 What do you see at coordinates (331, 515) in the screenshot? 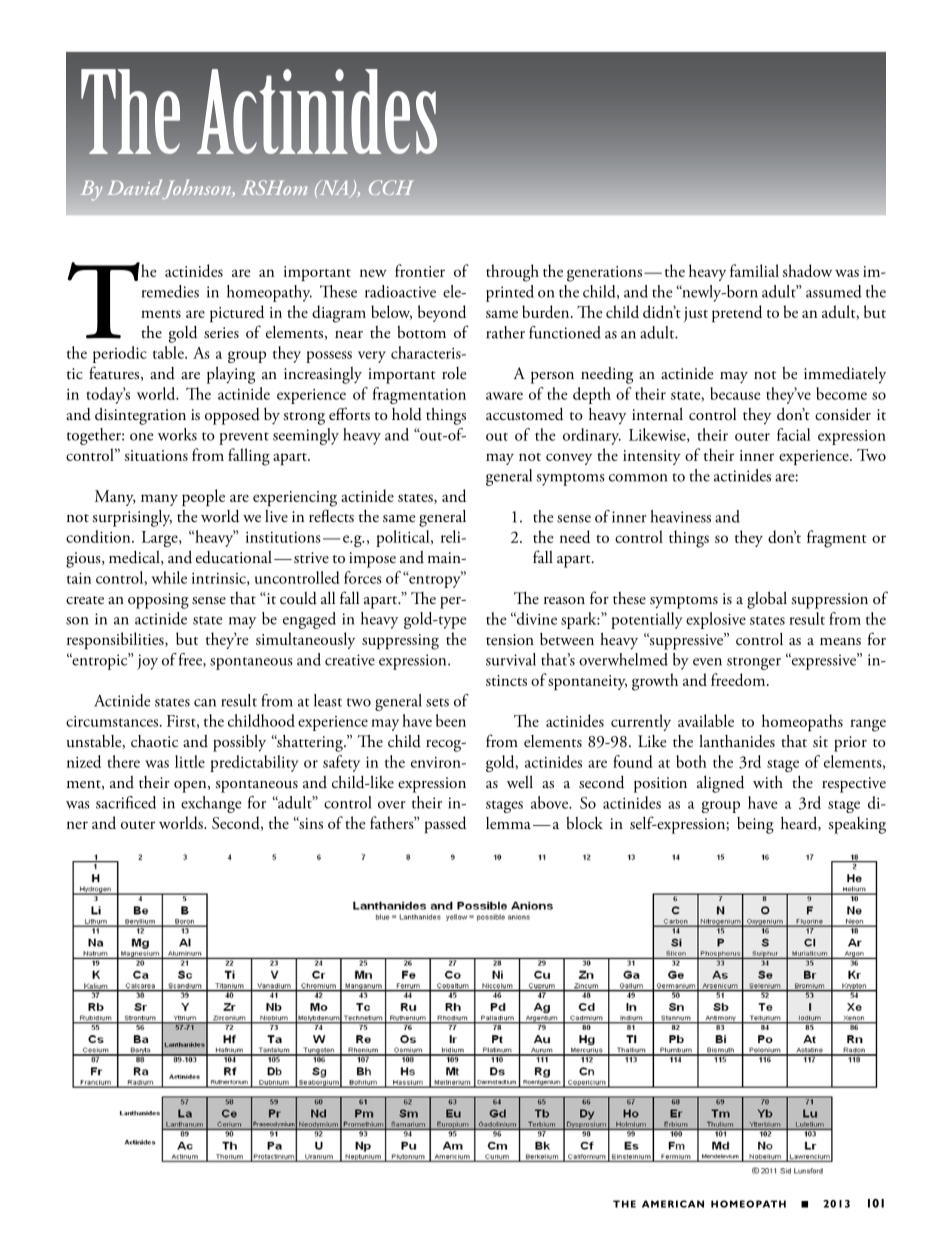
I see `reflects` at bounding box center [331, 515].
